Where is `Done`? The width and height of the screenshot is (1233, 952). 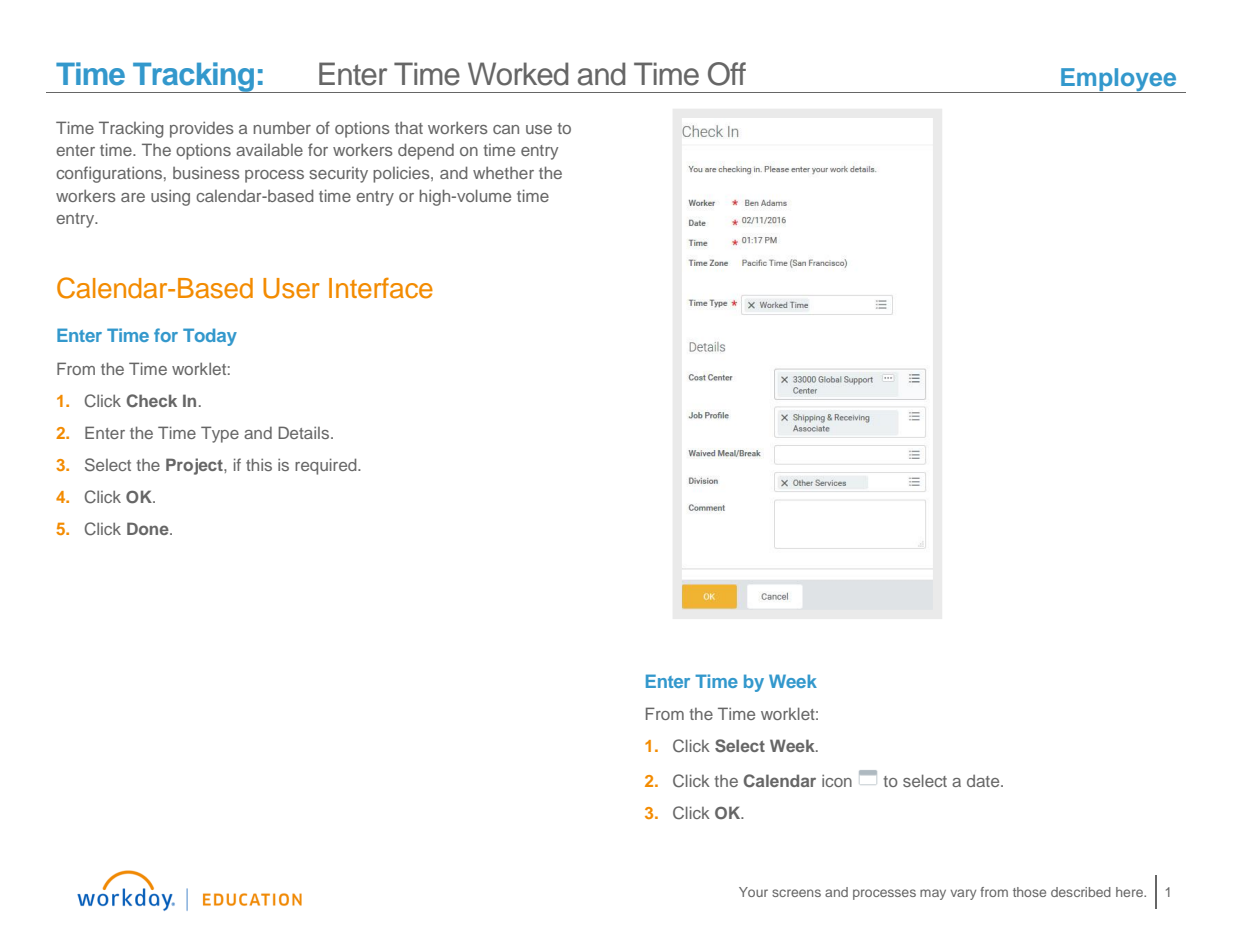
Done is located at coordinates (149, 528).
